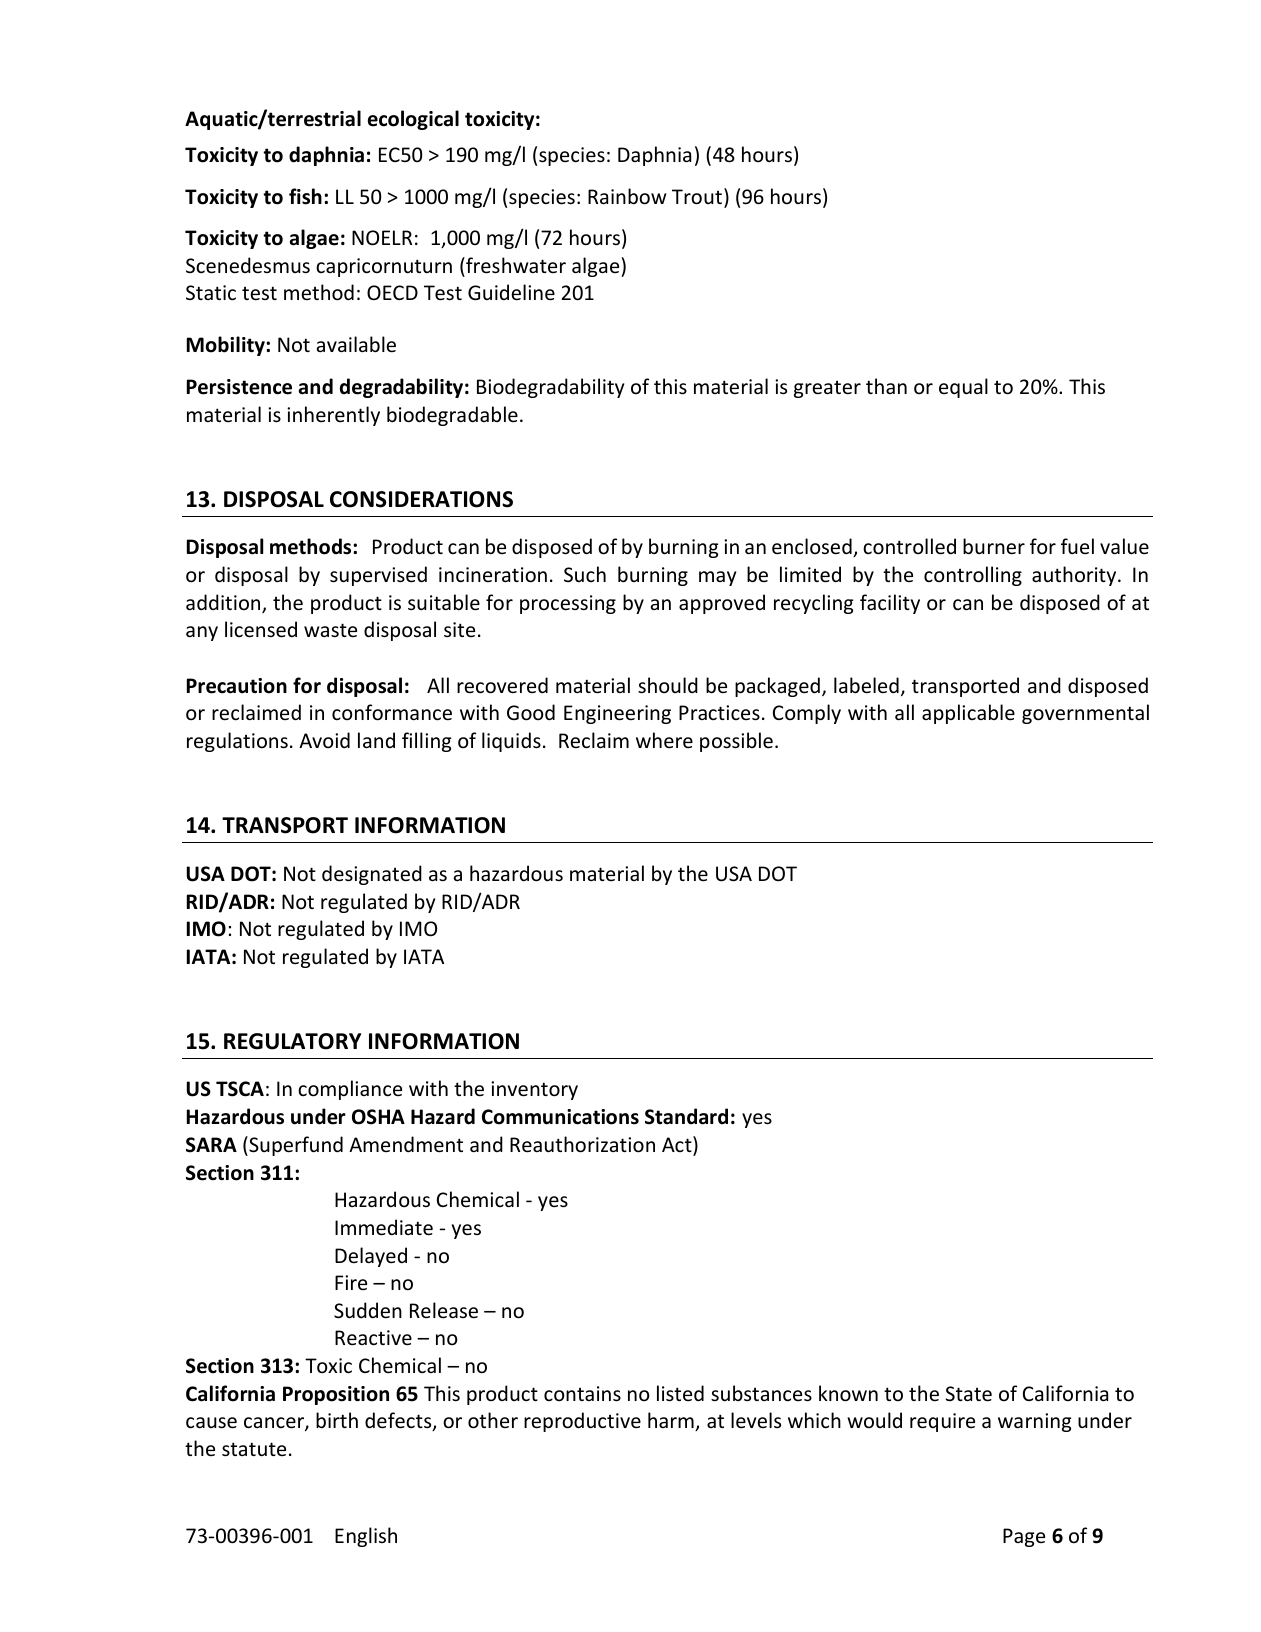  What do you see at coordinates (305, 196) in the screenshot?
I see `fish` at bounding box center [305, 196].
